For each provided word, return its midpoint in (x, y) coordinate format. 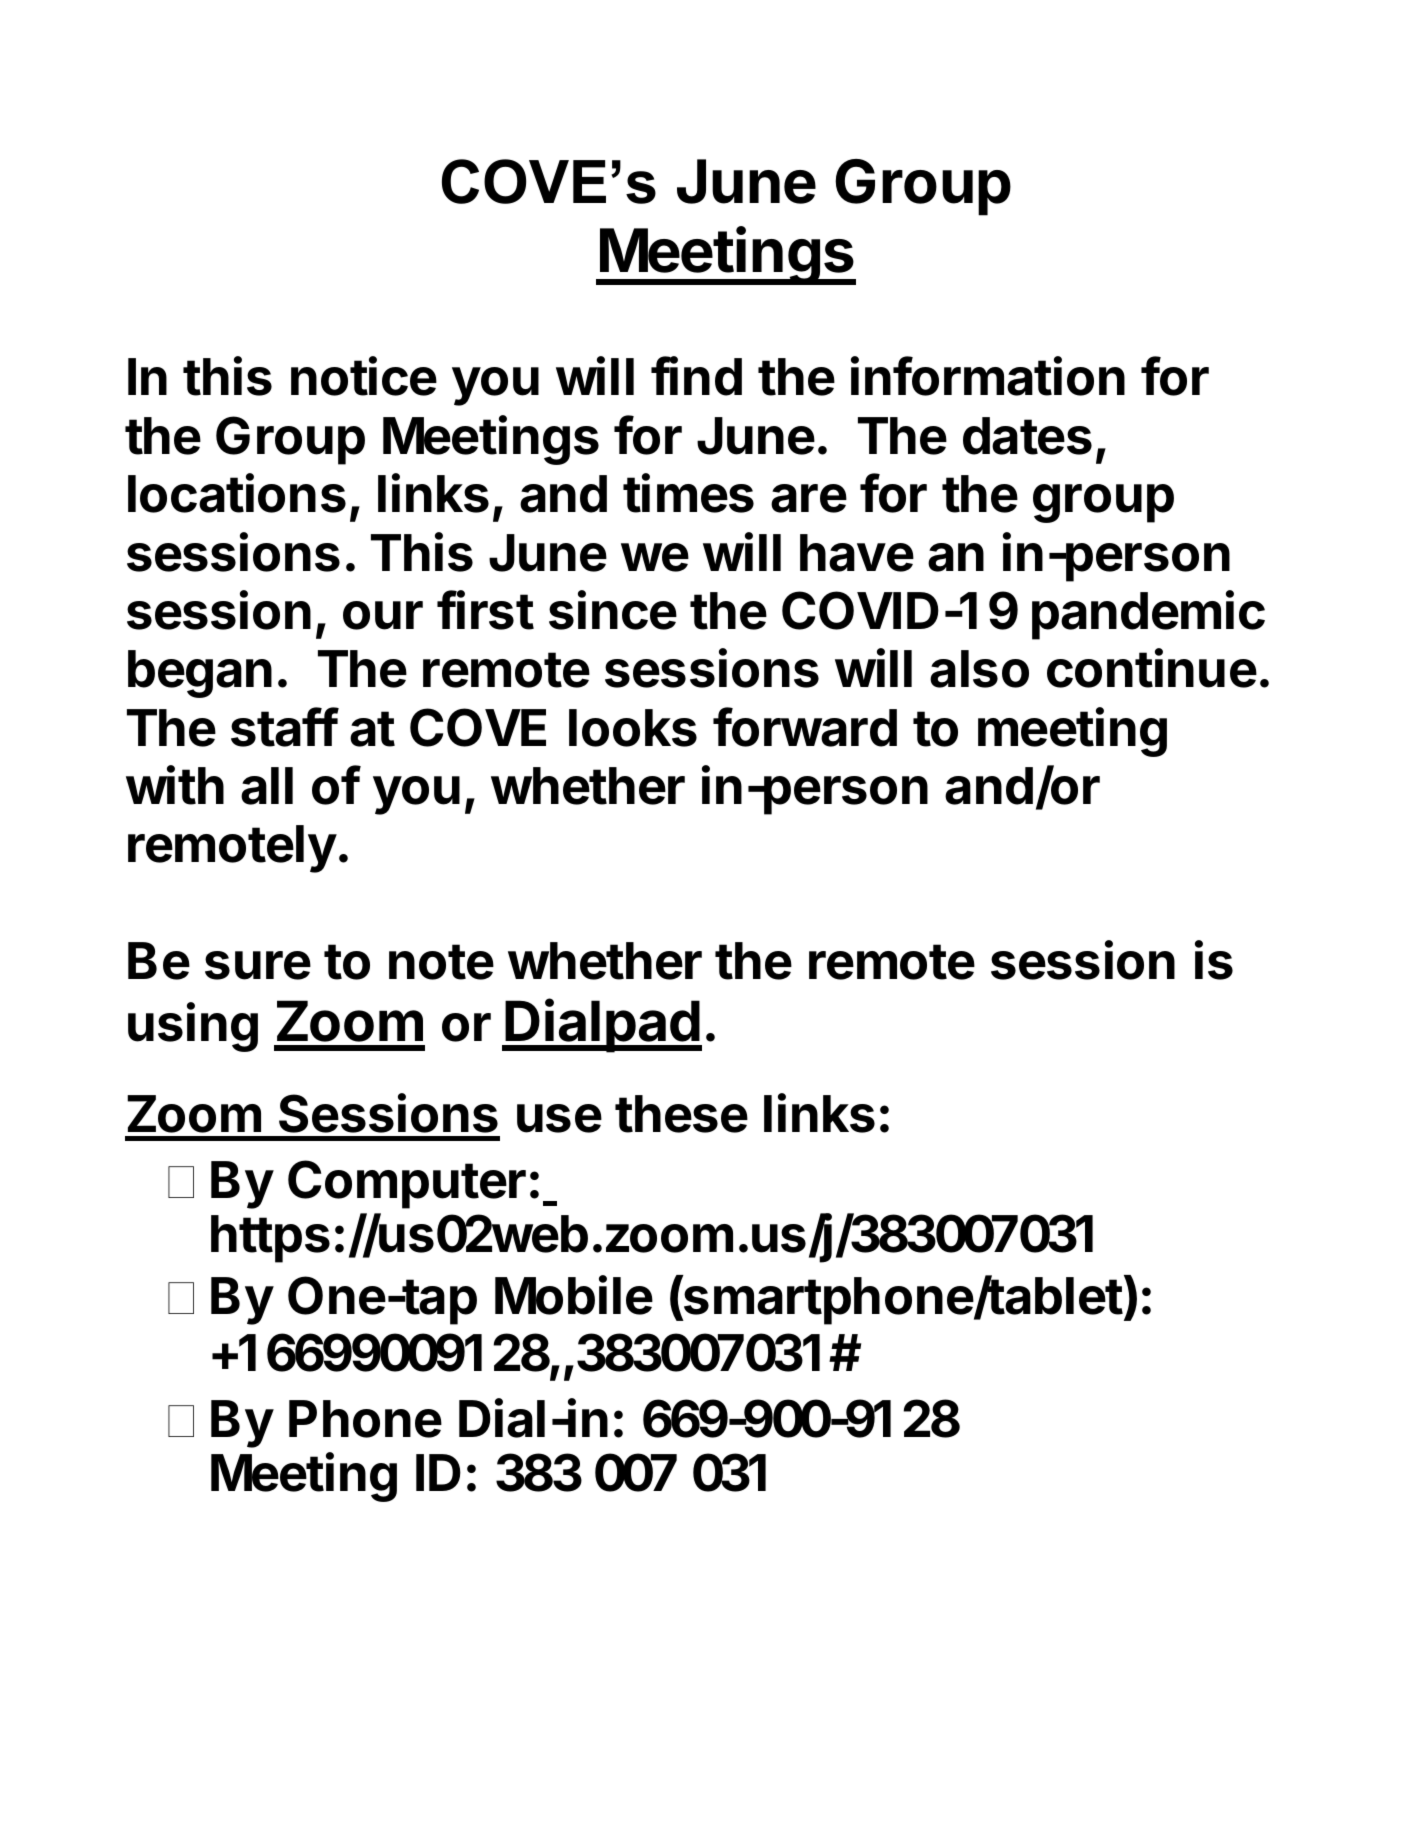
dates (1027, 436)
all (267, 786)
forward (805, 727)
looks (633, 728)
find (696, 376)
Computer (407, 1184)
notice (364, 376)
